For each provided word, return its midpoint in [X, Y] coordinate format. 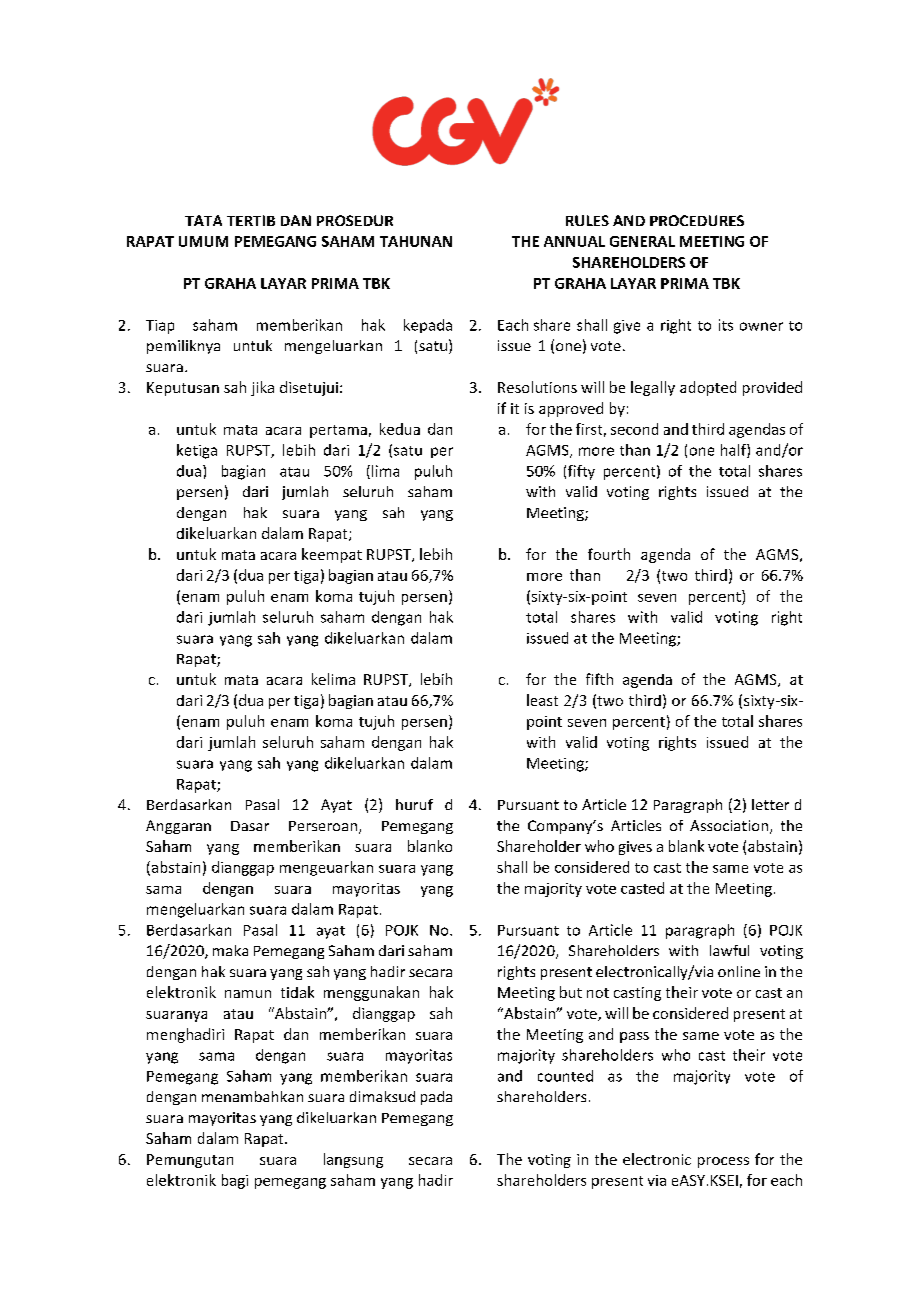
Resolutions [537, 387]
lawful [729, 950]
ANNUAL [574, 241]
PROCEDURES [697, 220]
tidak [297, 992]
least [542, 700]
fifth [599, 679]
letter [770, 804]
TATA [203, 220]
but [571, 992]
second [634, 429]
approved [571, 409]
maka [230, 950]
